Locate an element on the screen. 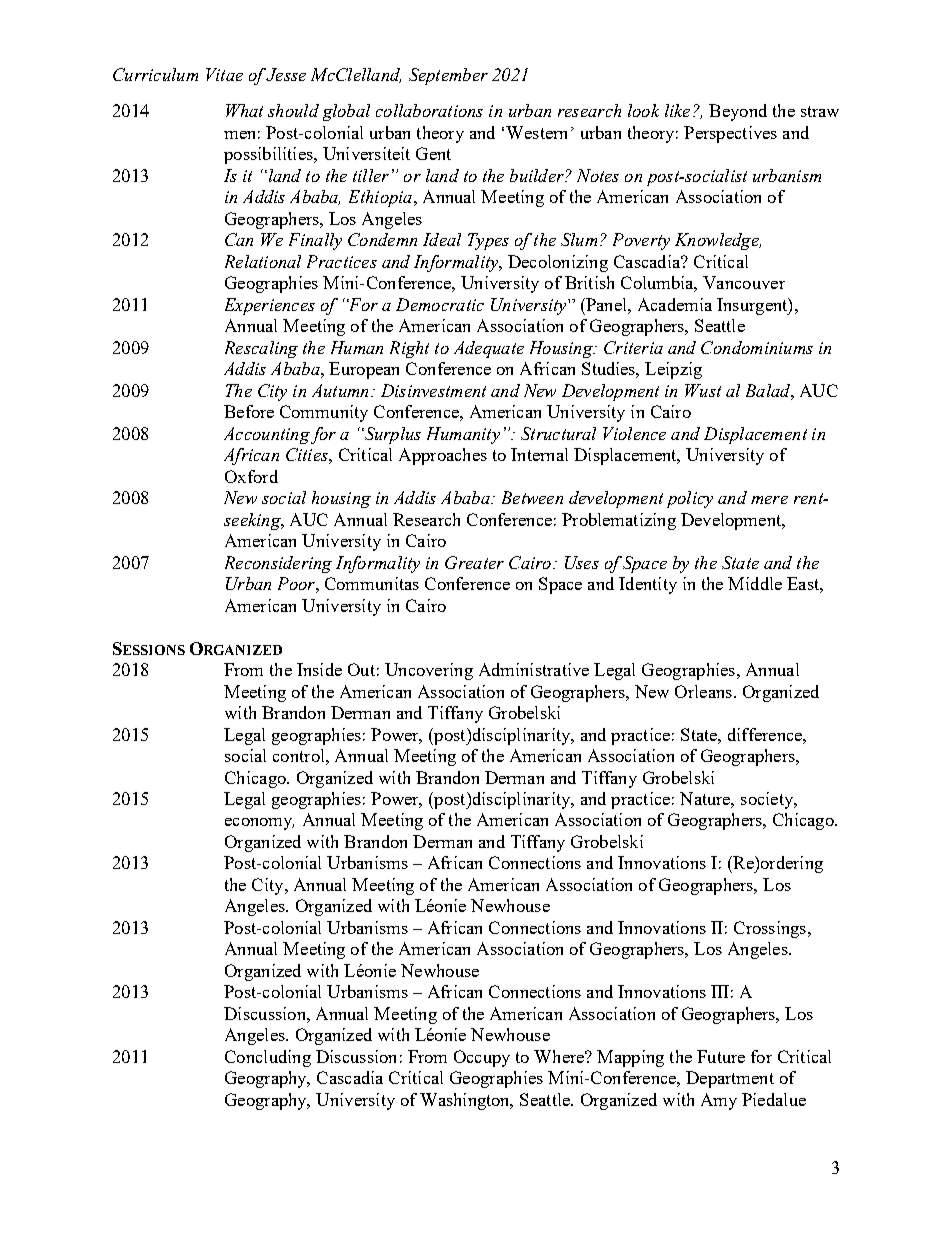 The width and height of the screenshot is (952, 1233). Department is located at coordinates (730, 1079).
